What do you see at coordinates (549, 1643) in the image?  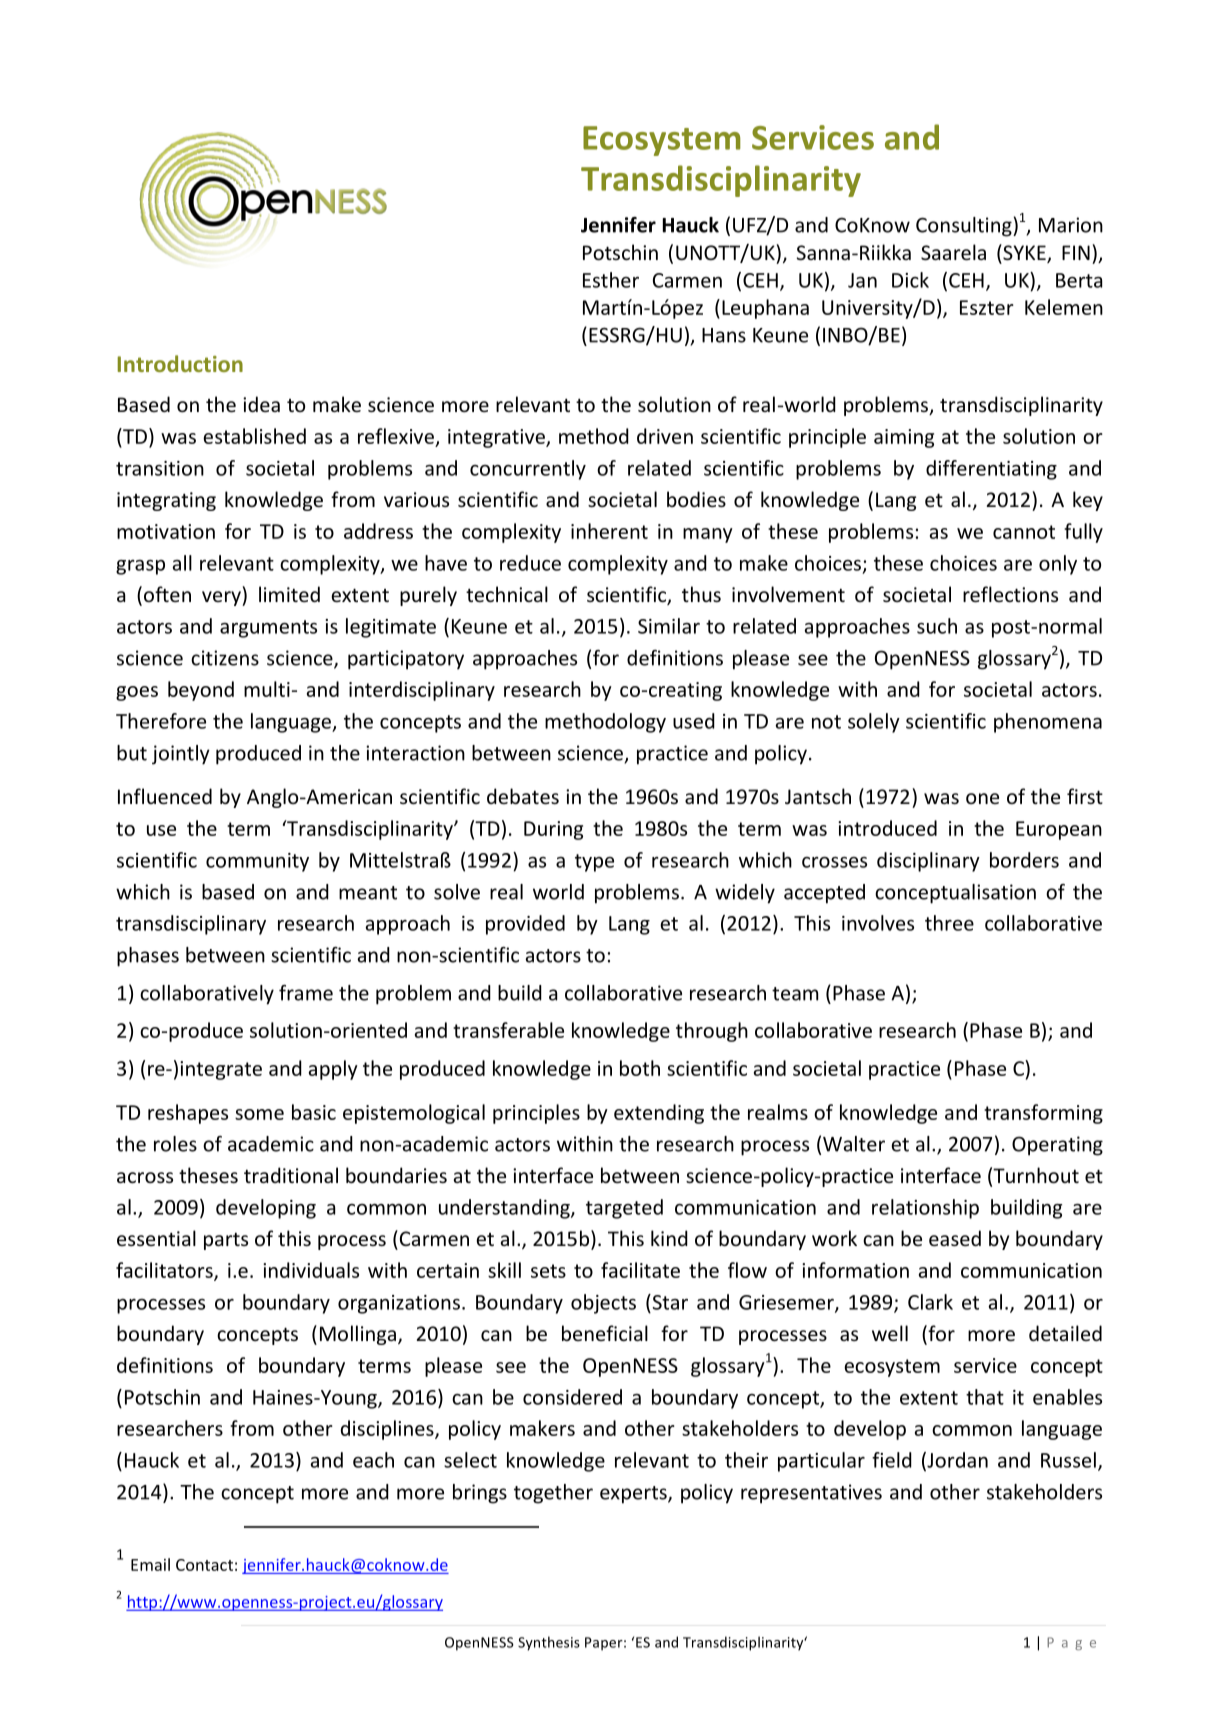 I see `Synthesis` at bounding box center [549, 1643].
